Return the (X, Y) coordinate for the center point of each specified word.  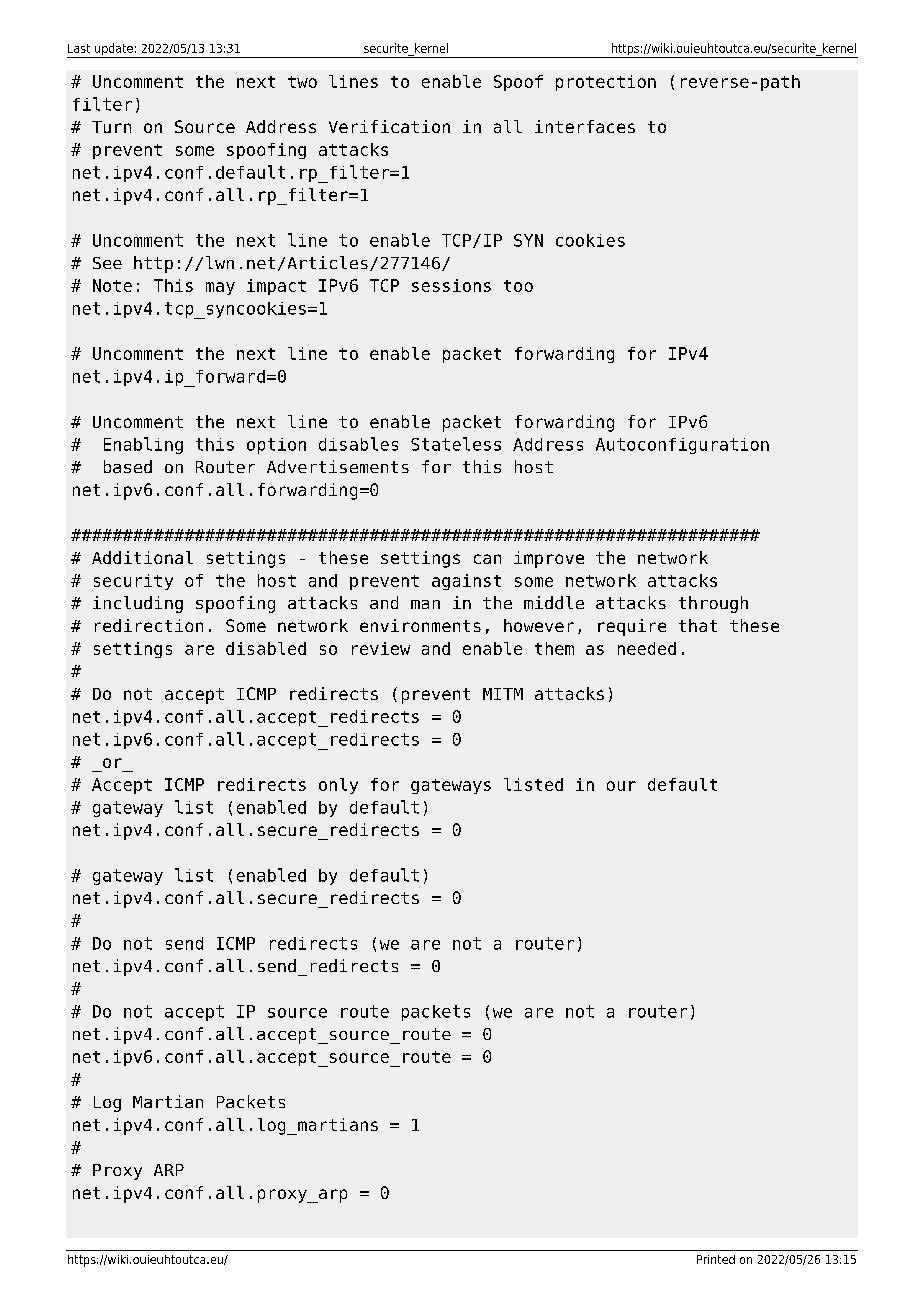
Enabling (143, 445)
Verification (389, 126)
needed (647, 648)
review (381, 648)
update (114, 50)
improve (549, 559)
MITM (503, 694)
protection (606, 83)
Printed (716, 1259)
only (338, 786)
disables (358, 444)
